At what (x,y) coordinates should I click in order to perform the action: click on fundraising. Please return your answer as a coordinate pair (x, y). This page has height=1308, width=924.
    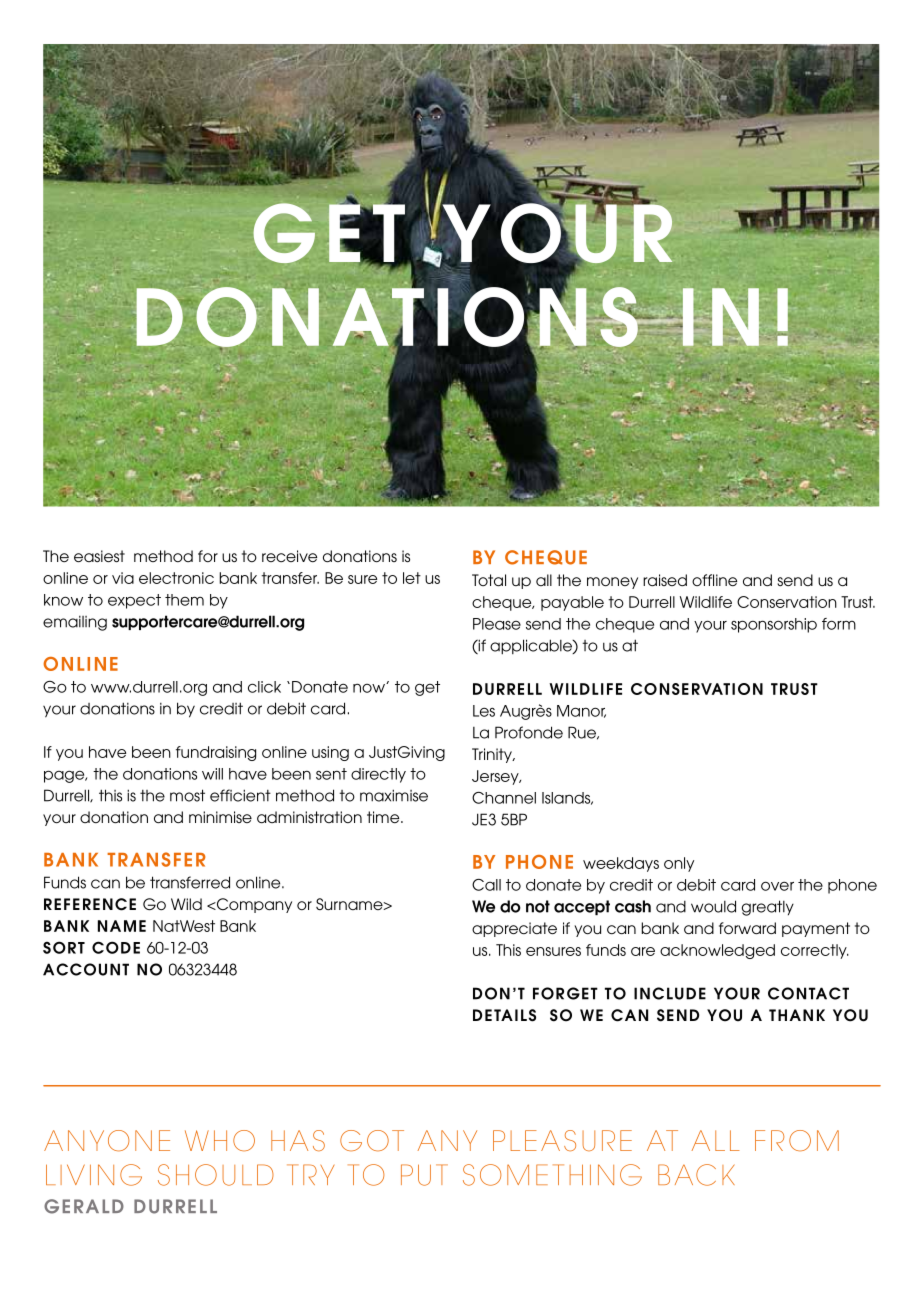
    Looking at the image, I should click on (216, 753).
